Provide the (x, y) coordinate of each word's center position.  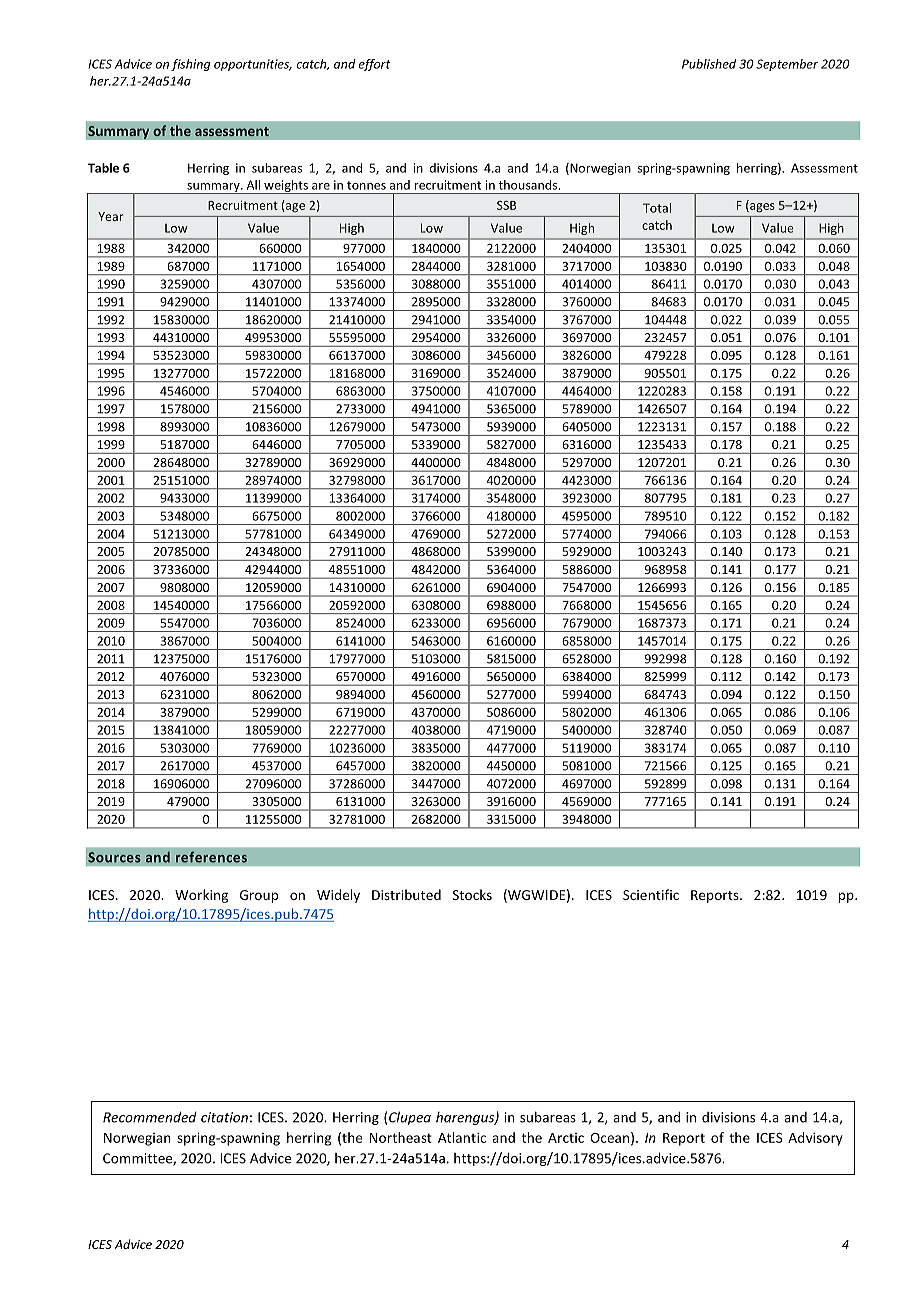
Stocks (472, 894)
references (211, 857)
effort (375, 65)
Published (709, 64)
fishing (190, 65)
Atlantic (462, 1137)
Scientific (651, 894)
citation (224, 1117)
